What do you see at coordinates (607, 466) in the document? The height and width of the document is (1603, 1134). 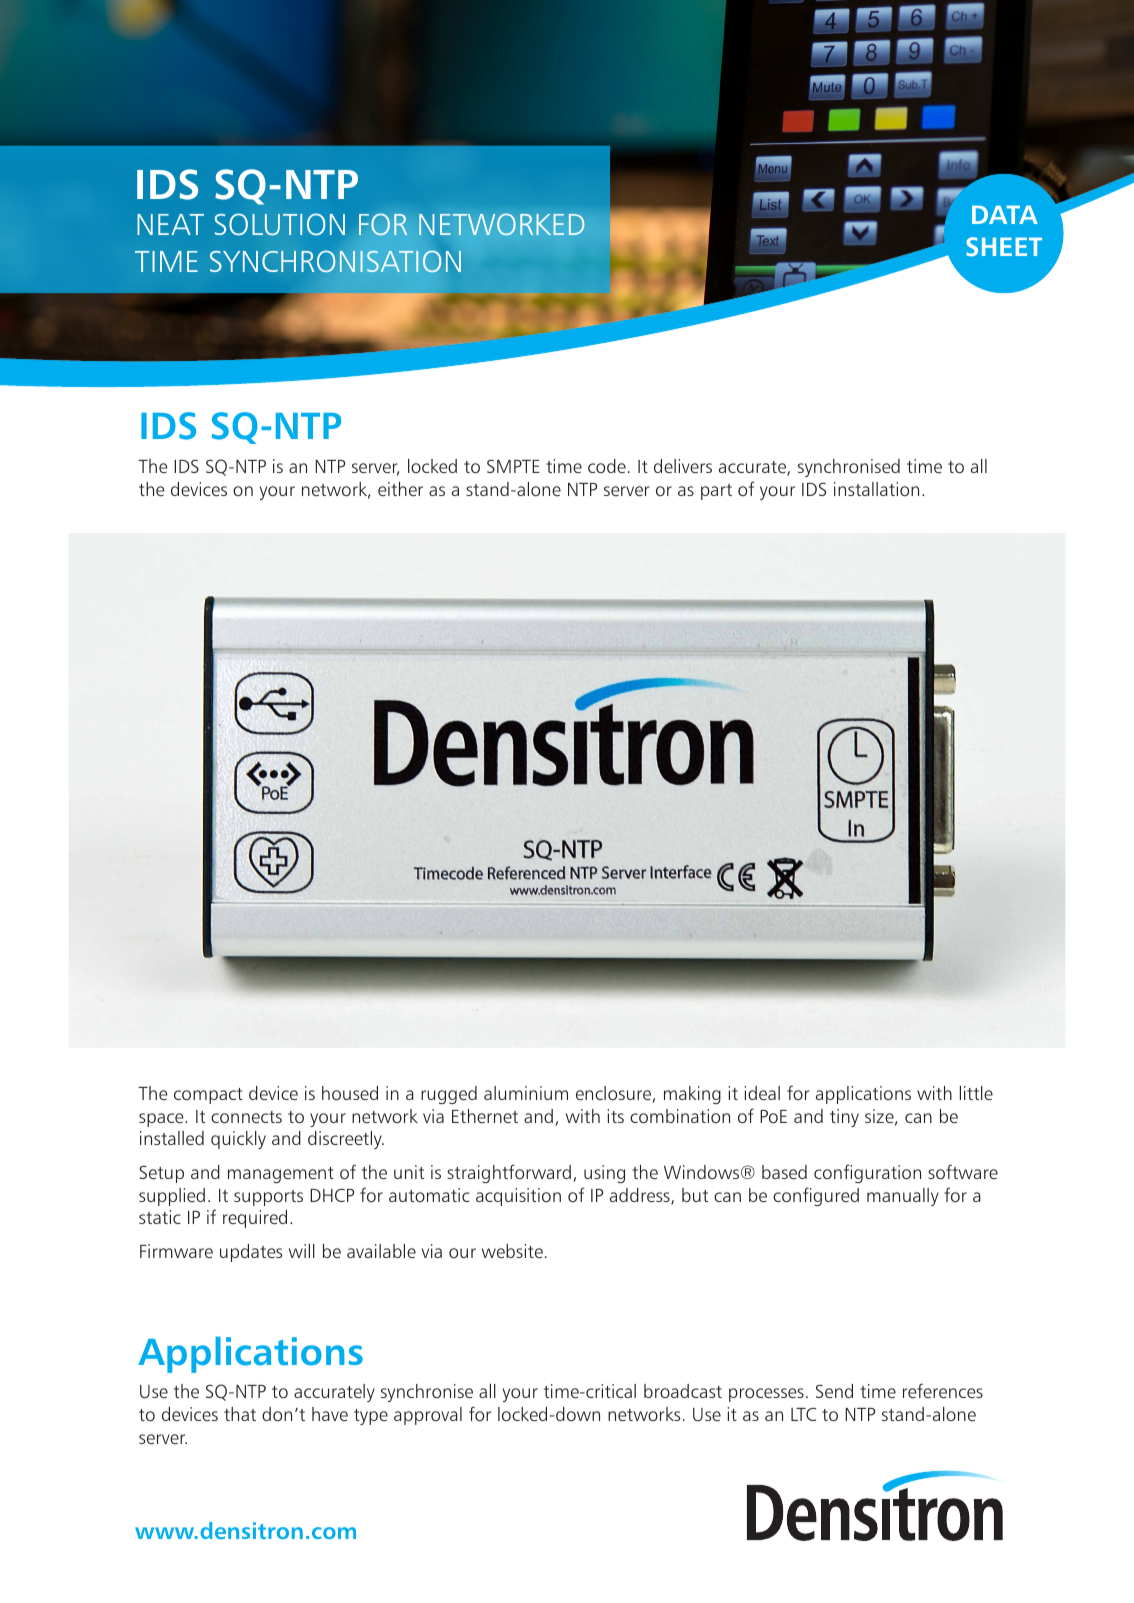 I see `code` at bounding box center [607, 466].
